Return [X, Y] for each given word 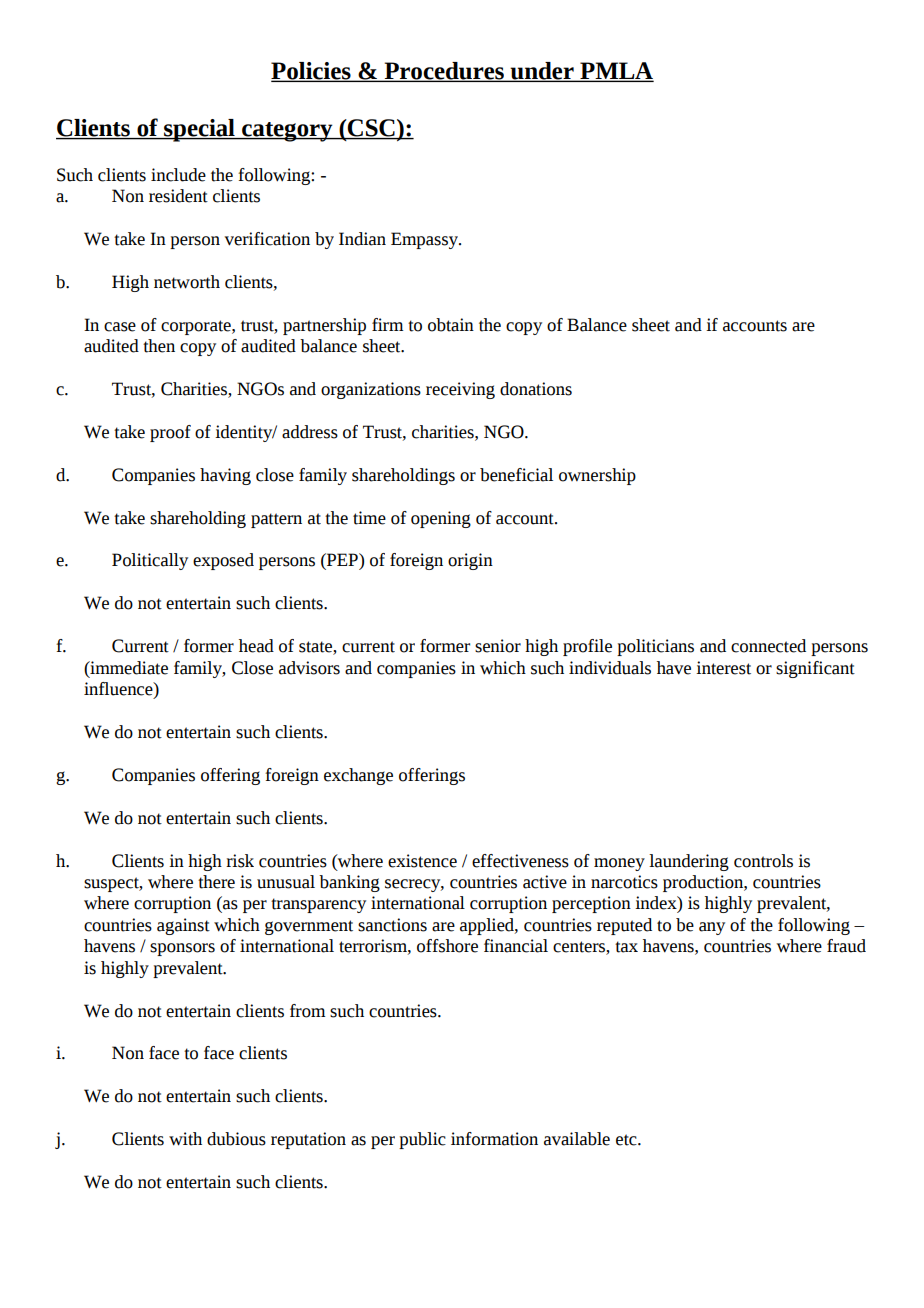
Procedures [444, 72]
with [185, 1139]
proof [170, 433]
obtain [451, 325]
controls [763, 861]
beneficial [516, 475]
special [199, 130]
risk [240, 861]
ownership [597, 476]
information [494, 1139]
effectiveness [520, 861]
